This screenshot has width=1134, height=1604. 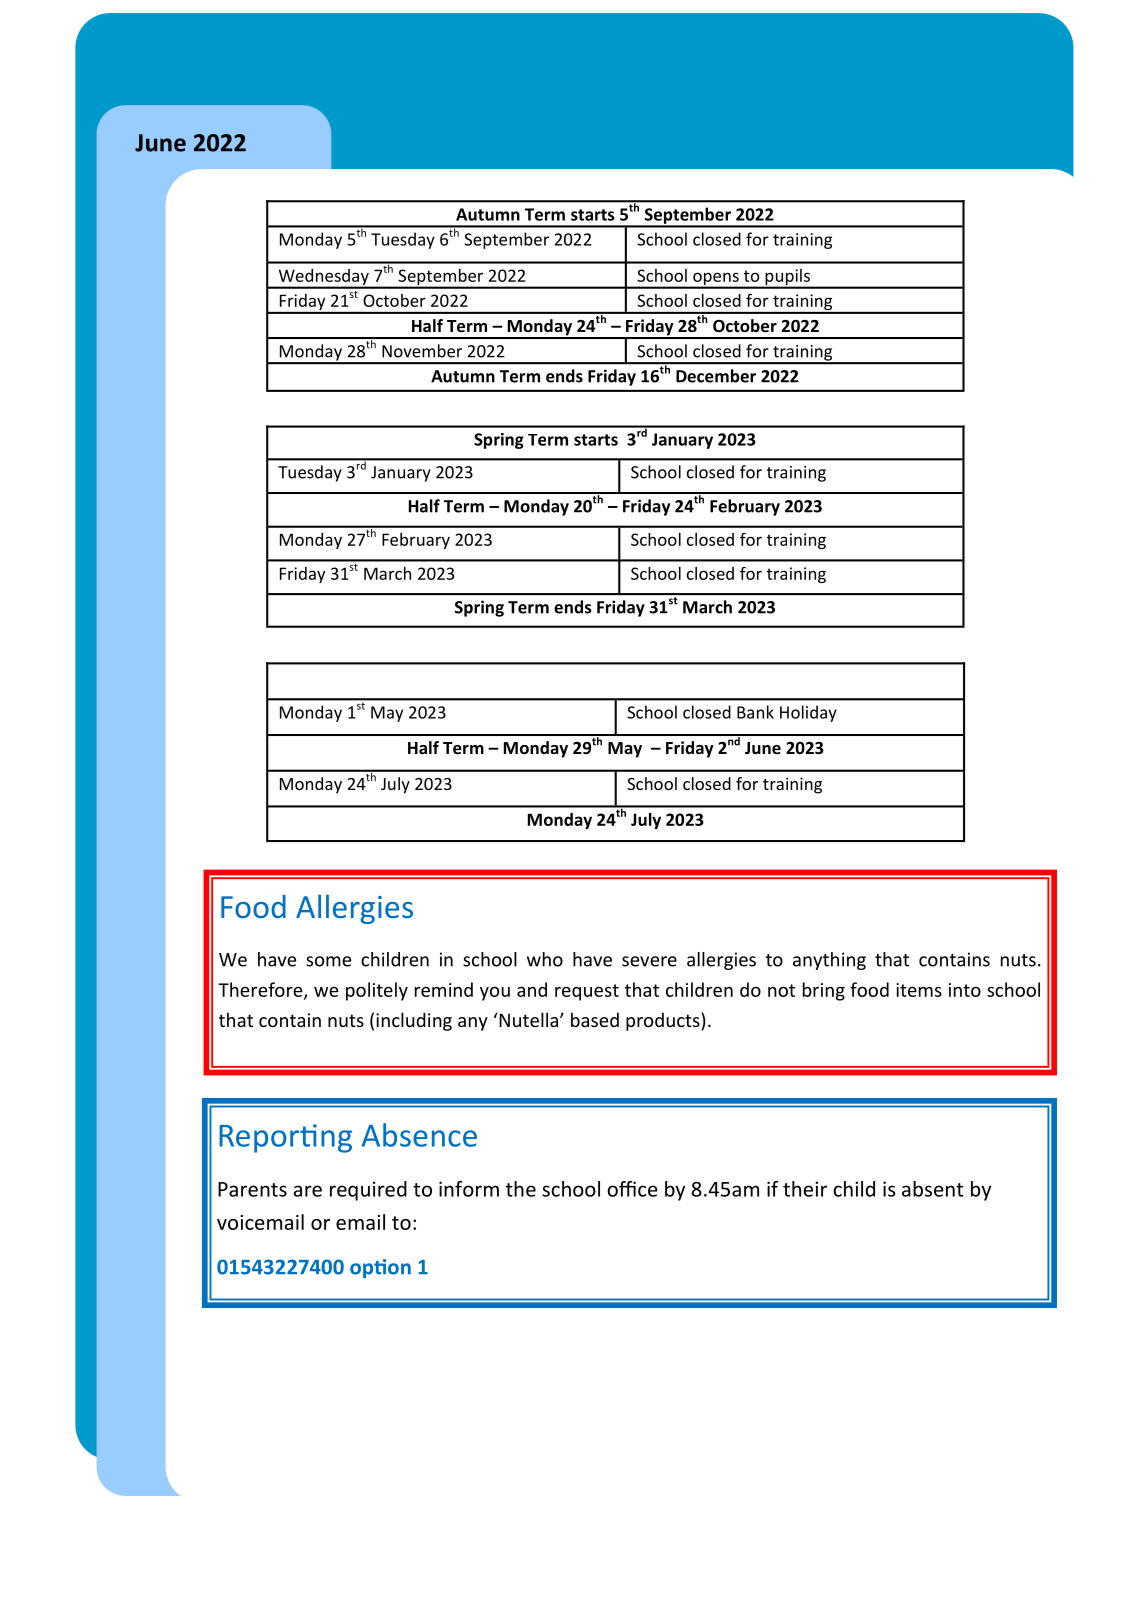 What do you see at coordinates (716, 280) in the screenshot?
I see `opens` at bounding box center [716, 280].
